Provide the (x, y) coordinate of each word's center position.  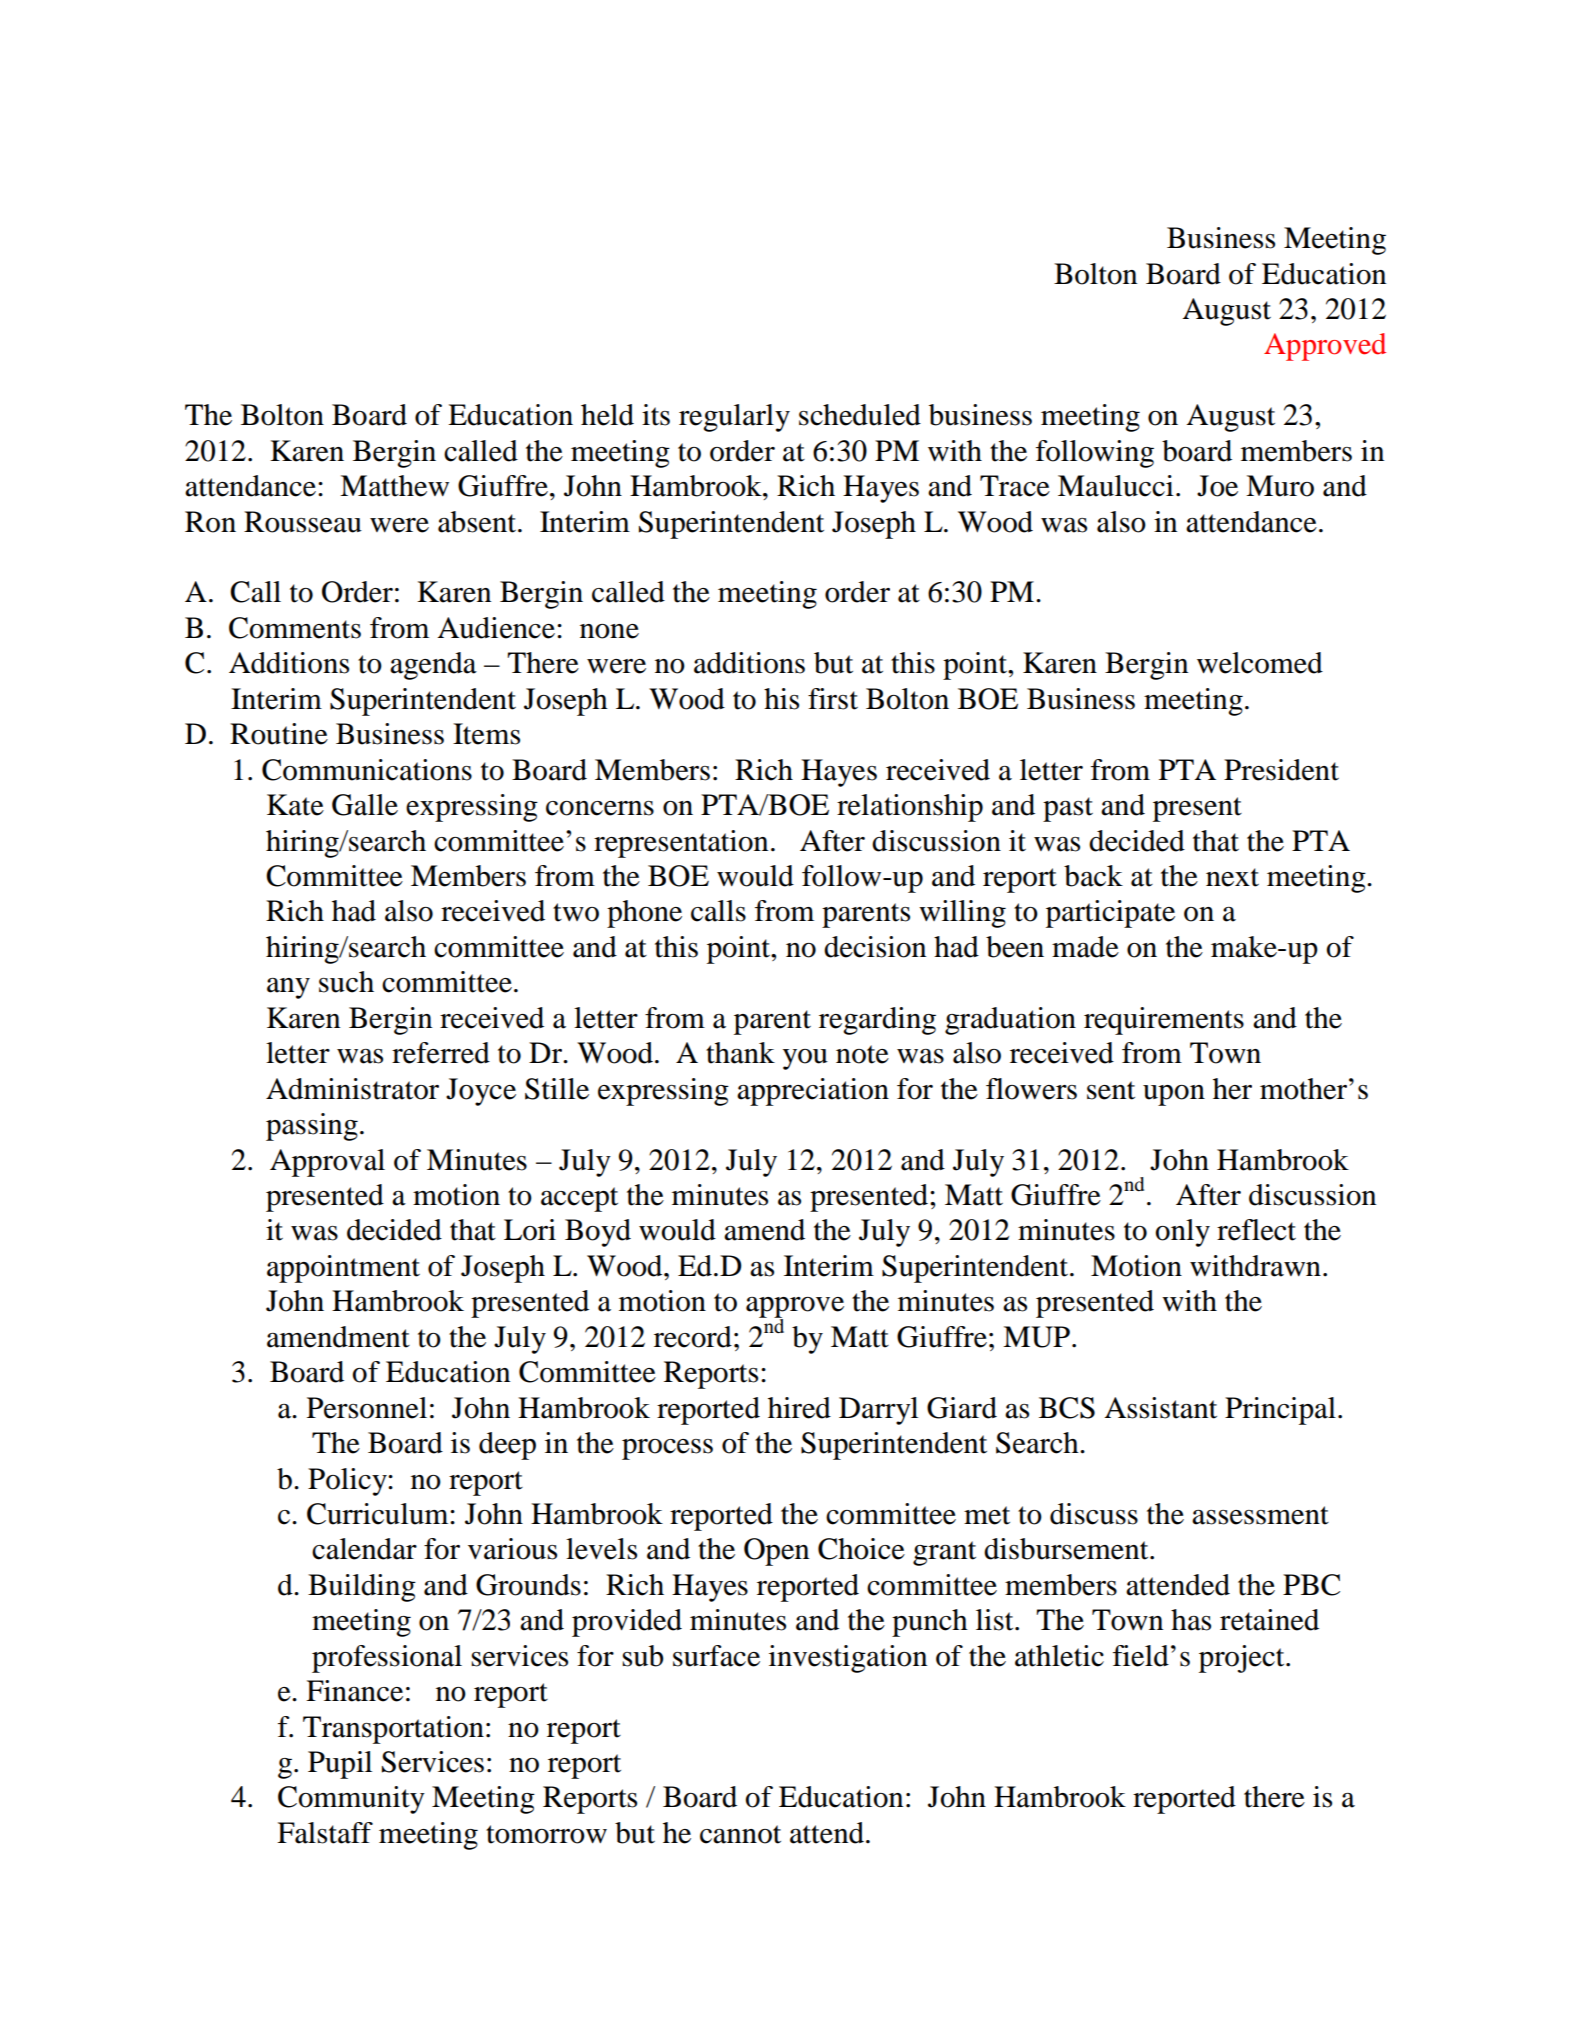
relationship (910, 808)
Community (351, 1800)
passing (312, 1127)
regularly (734, 418)
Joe (1217, 486)
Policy (348, 1482)
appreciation (813, 1092)
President (1281, 770)
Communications (367, 770)
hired (799, 1408)
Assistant (1160, 1408)
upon (1174, 1095)
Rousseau (303, 522)
